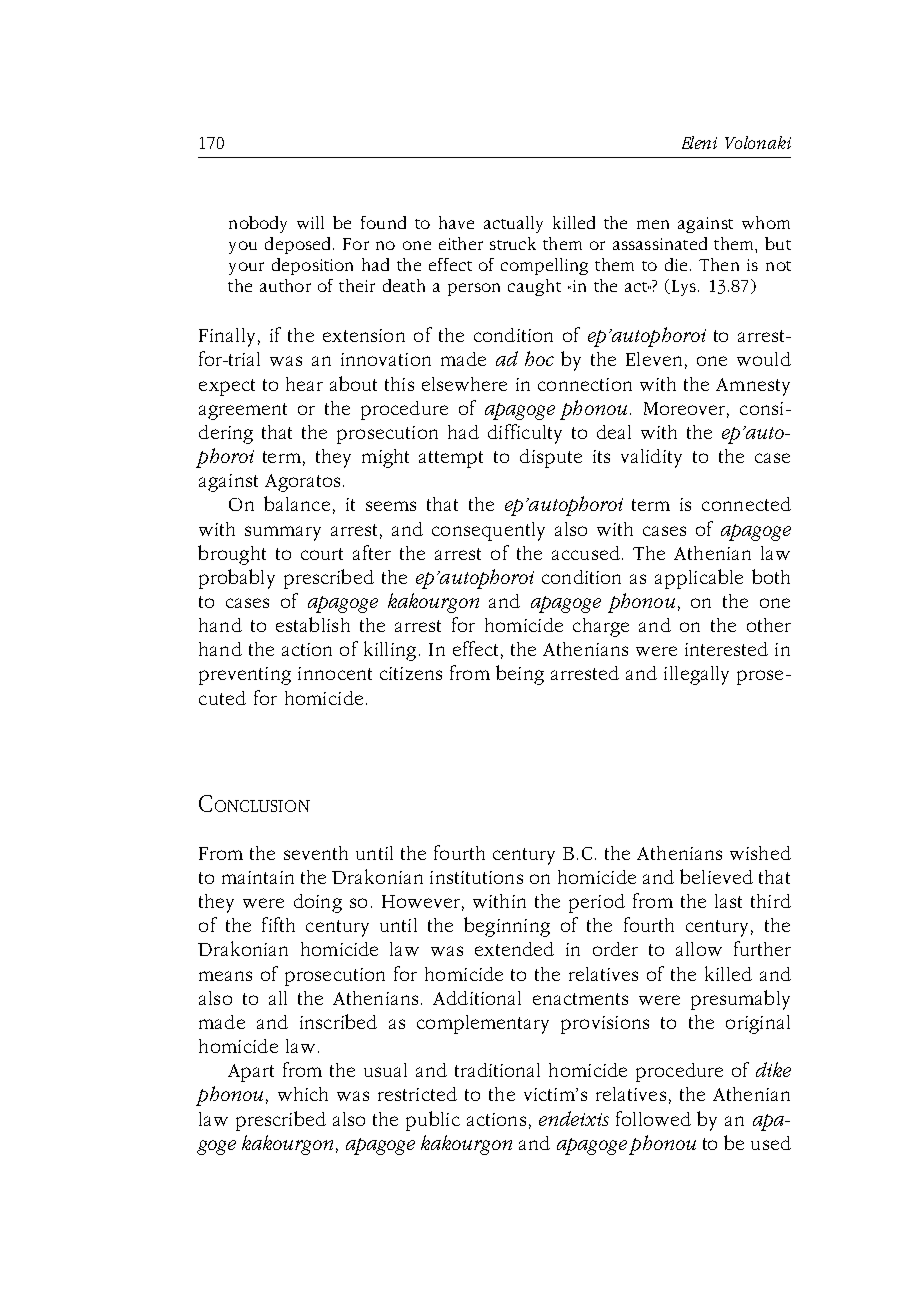 The image size is (924, 1305). Describe the element at coordinates (316, 853) in the screenshot. I see `seventh` at that location.
